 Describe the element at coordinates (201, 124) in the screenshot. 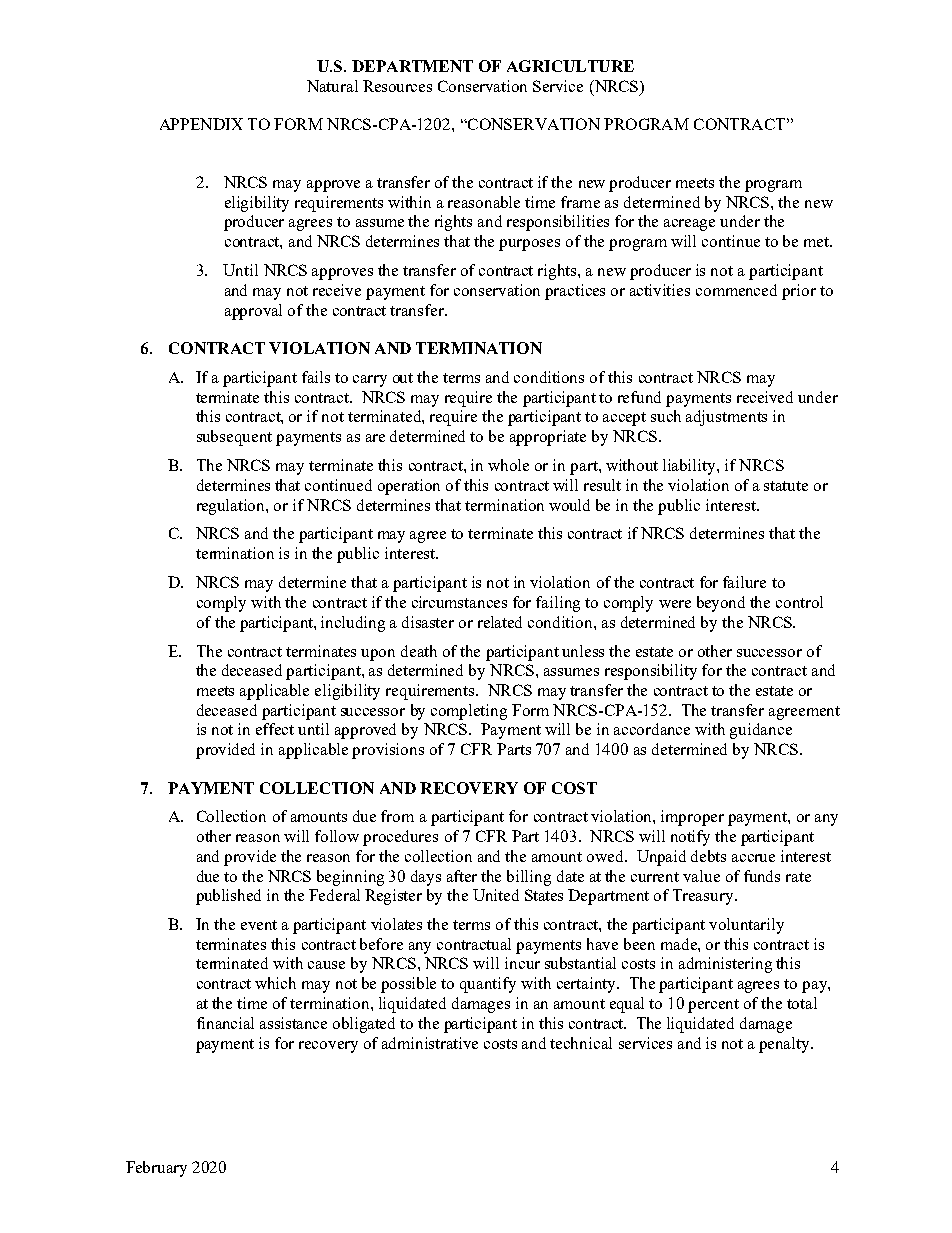

I see `APPENDIX` at that location.
